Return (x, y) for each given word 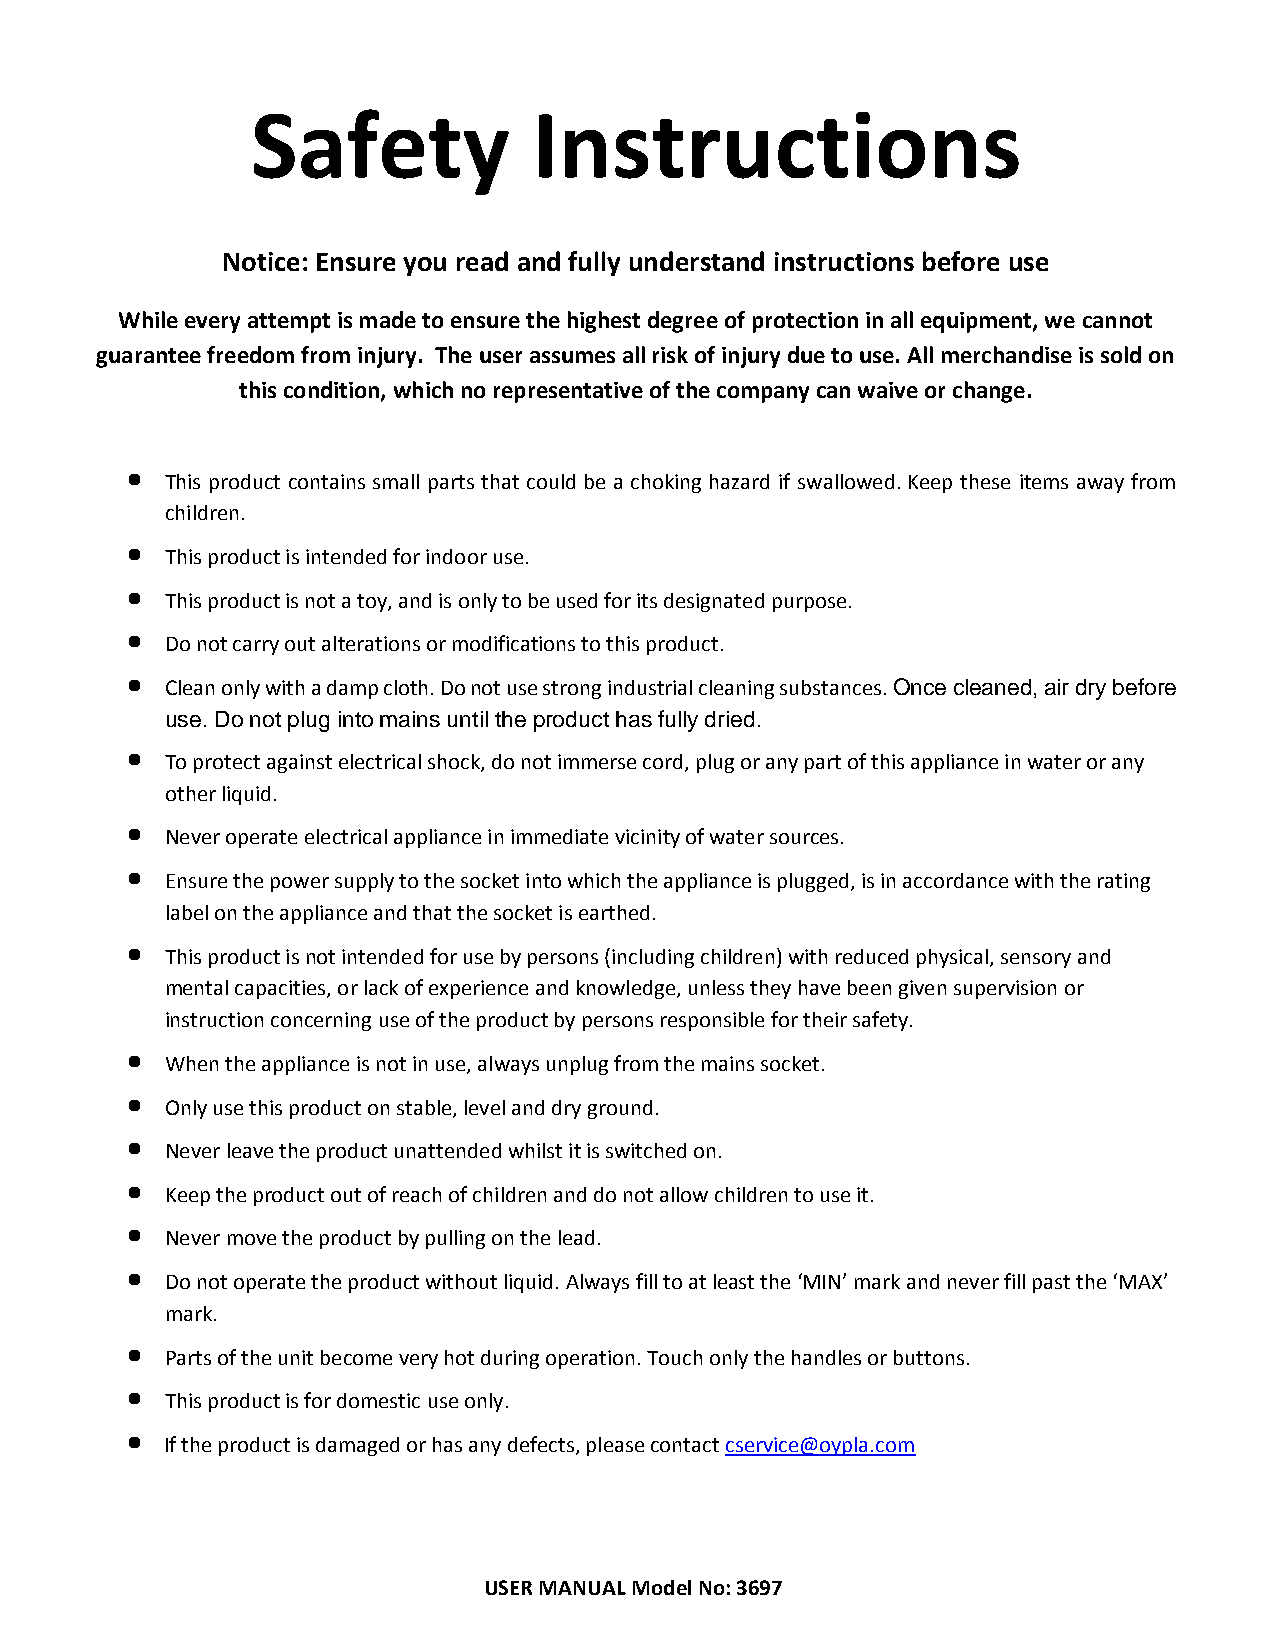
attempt (289, 323)
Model (662, 1587)
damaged (357, 1446)
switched (646, 1150)
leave (250, 1150)
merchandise (1007, 354)
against (299, 763)
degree (683, 322)
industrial (650, 687)
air (1057, 687)
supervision (1005, 989)
